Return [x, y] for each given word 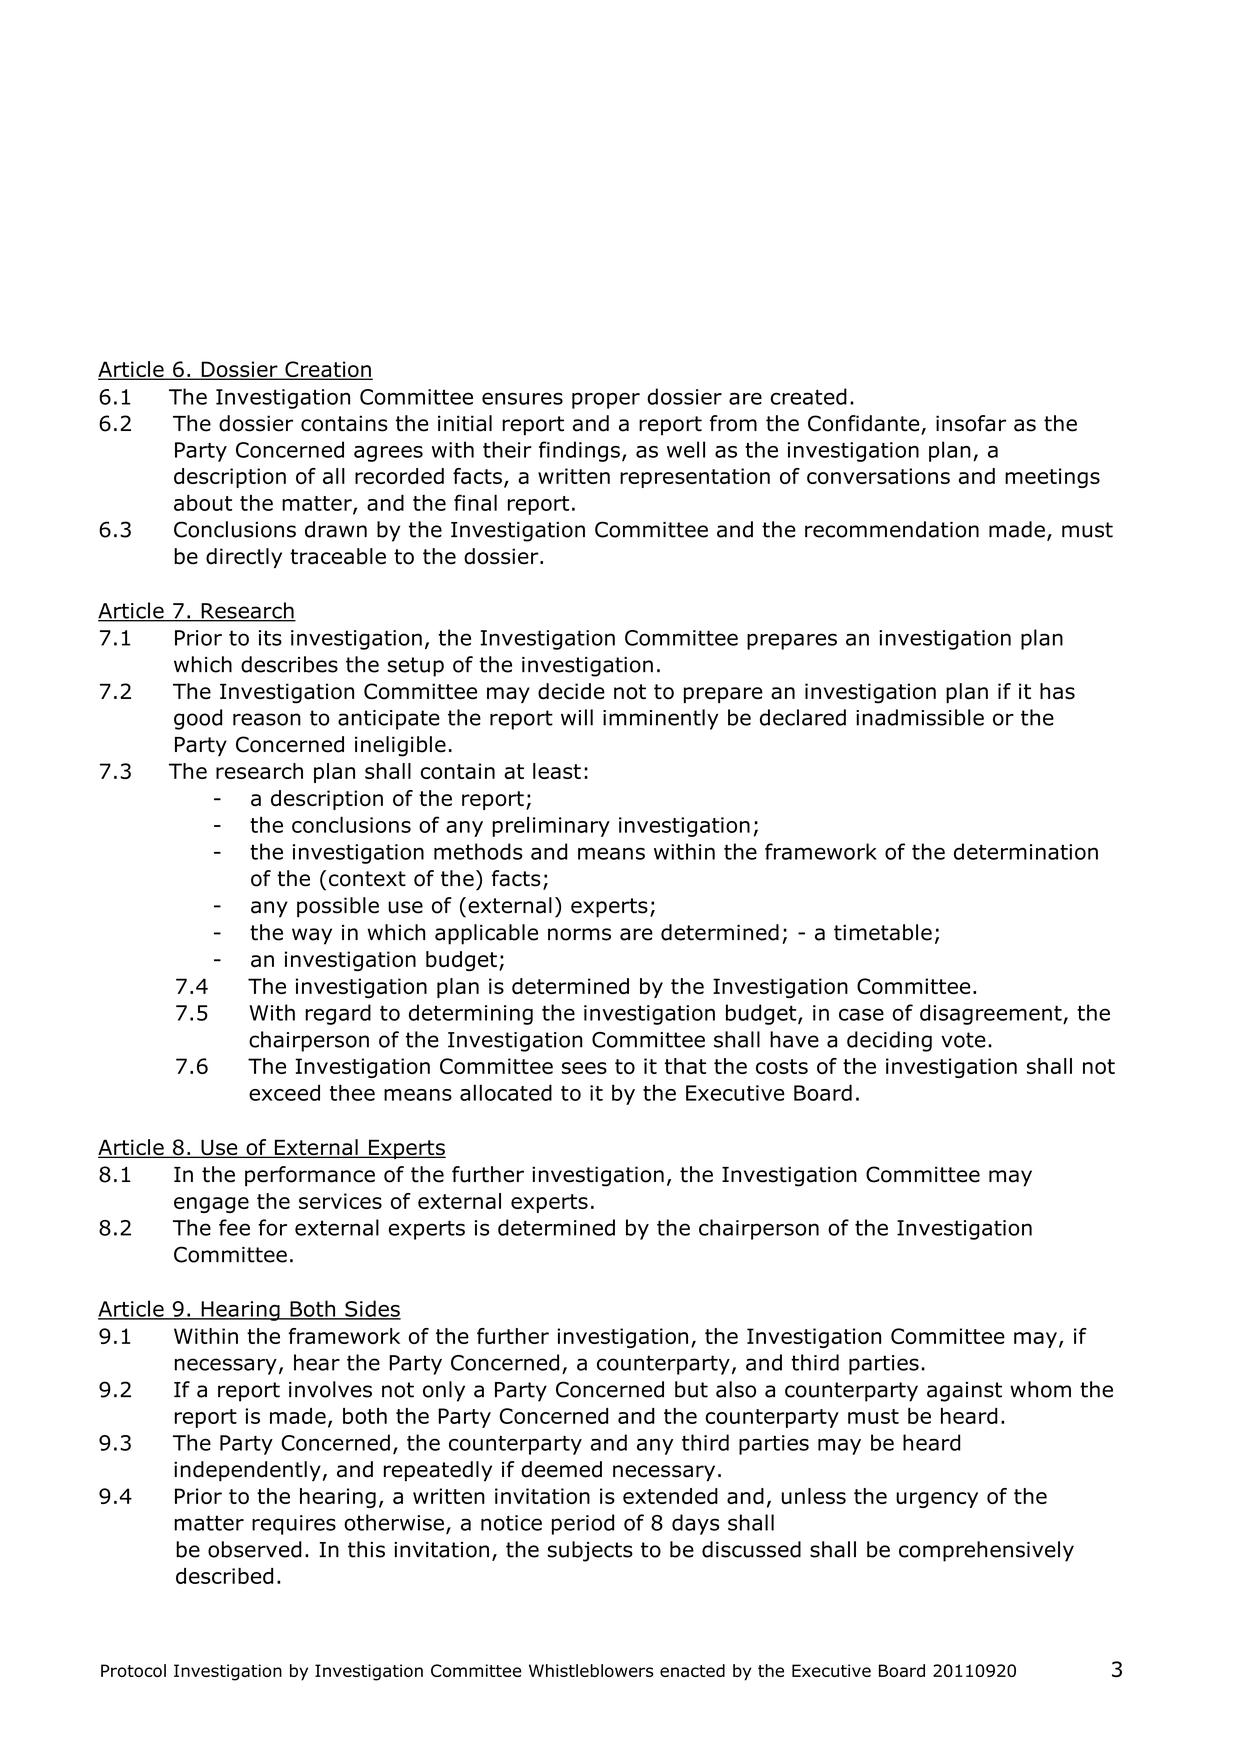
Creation [328, 370]
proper [606, 400]
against [964, 1392]
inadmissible [920, 717]
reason [267, 719]
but [691, 1389]
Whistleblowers [591, 1670]
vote [963, 1040]
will [577, 717]
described [224, 1576]
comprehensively [986, 1551]
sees [584, 1068]
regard [338, 1014]
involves [330, 1389]
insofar [971, 423]
